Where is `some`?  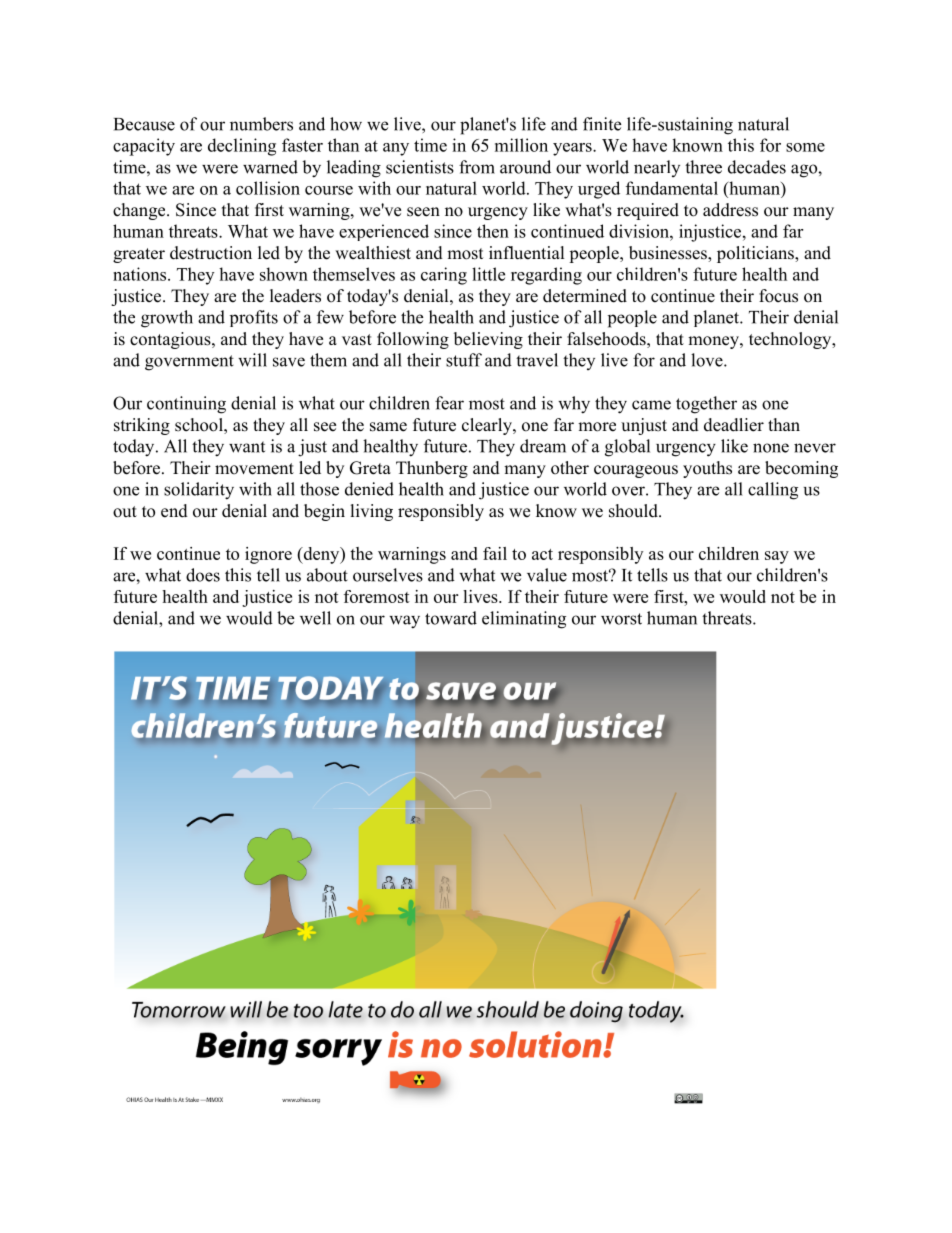 some is located at coordinates (805, 147).
